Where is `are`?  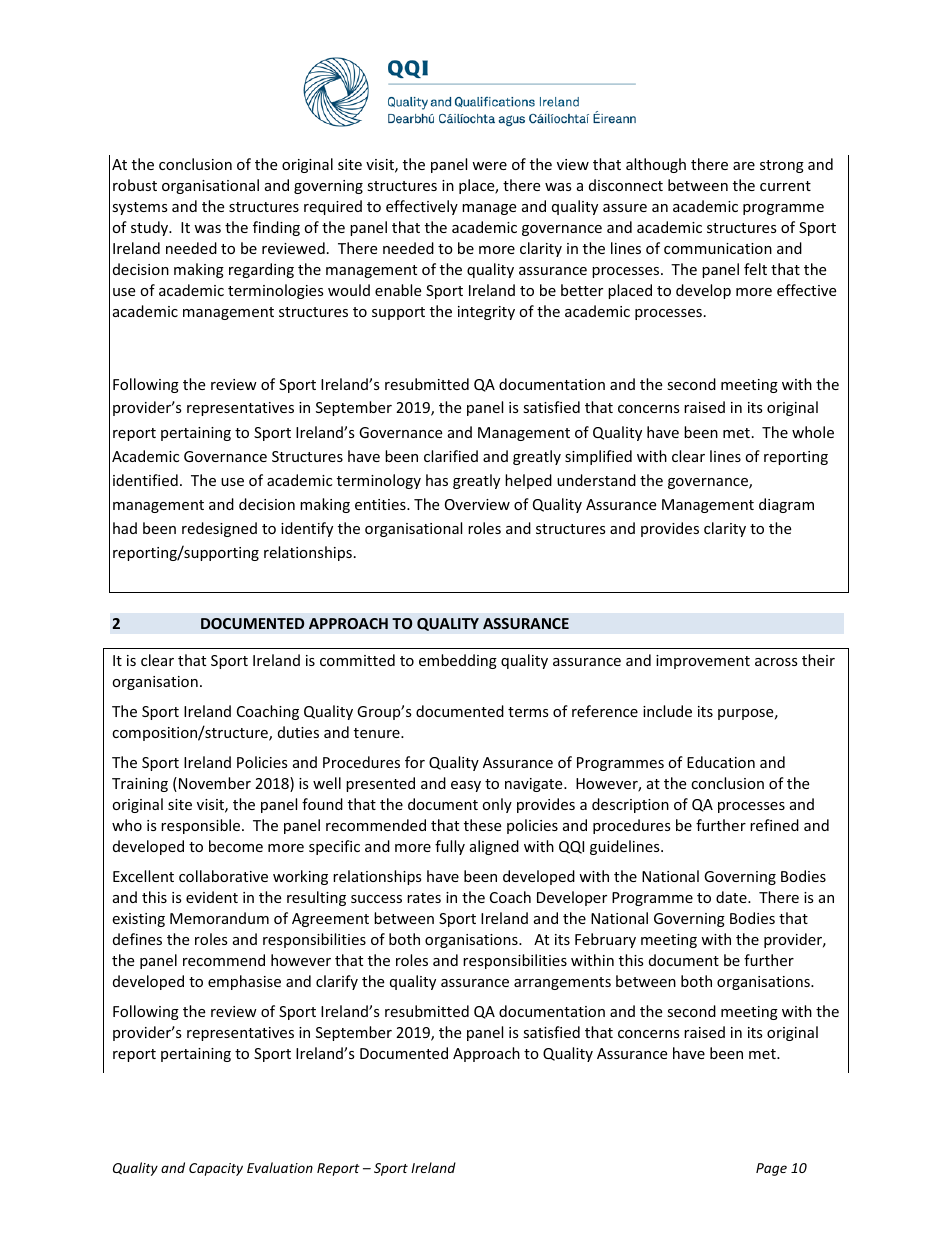 are is located at coordinates (744, 166).
